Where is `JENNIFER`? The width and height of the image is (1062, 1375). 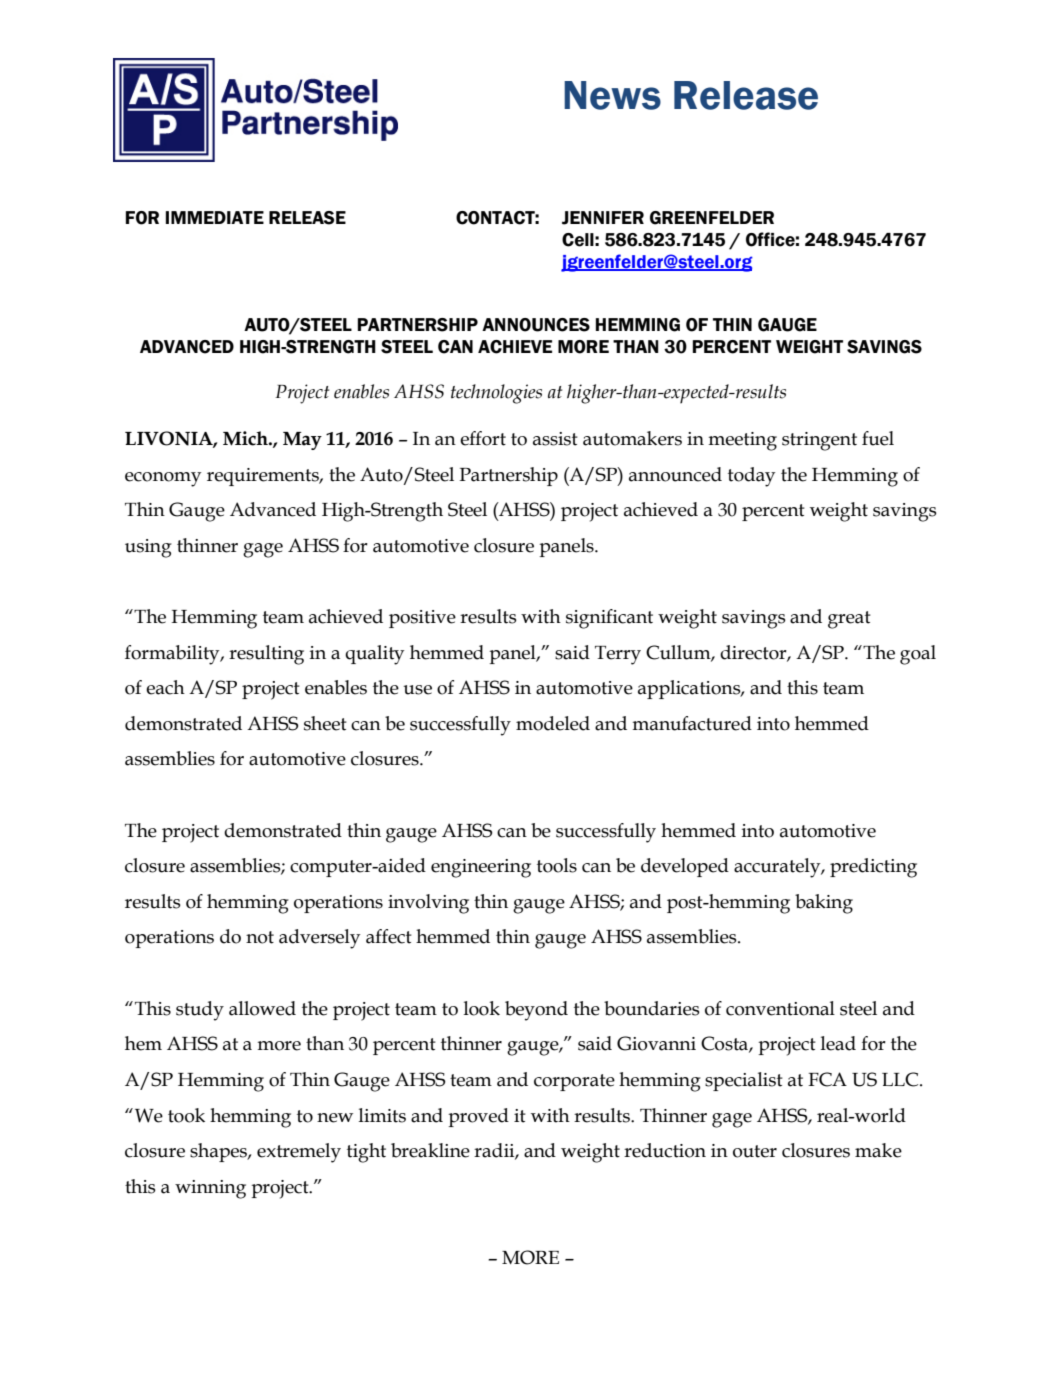 JENNIFER is located at coordinates (603, 218).
